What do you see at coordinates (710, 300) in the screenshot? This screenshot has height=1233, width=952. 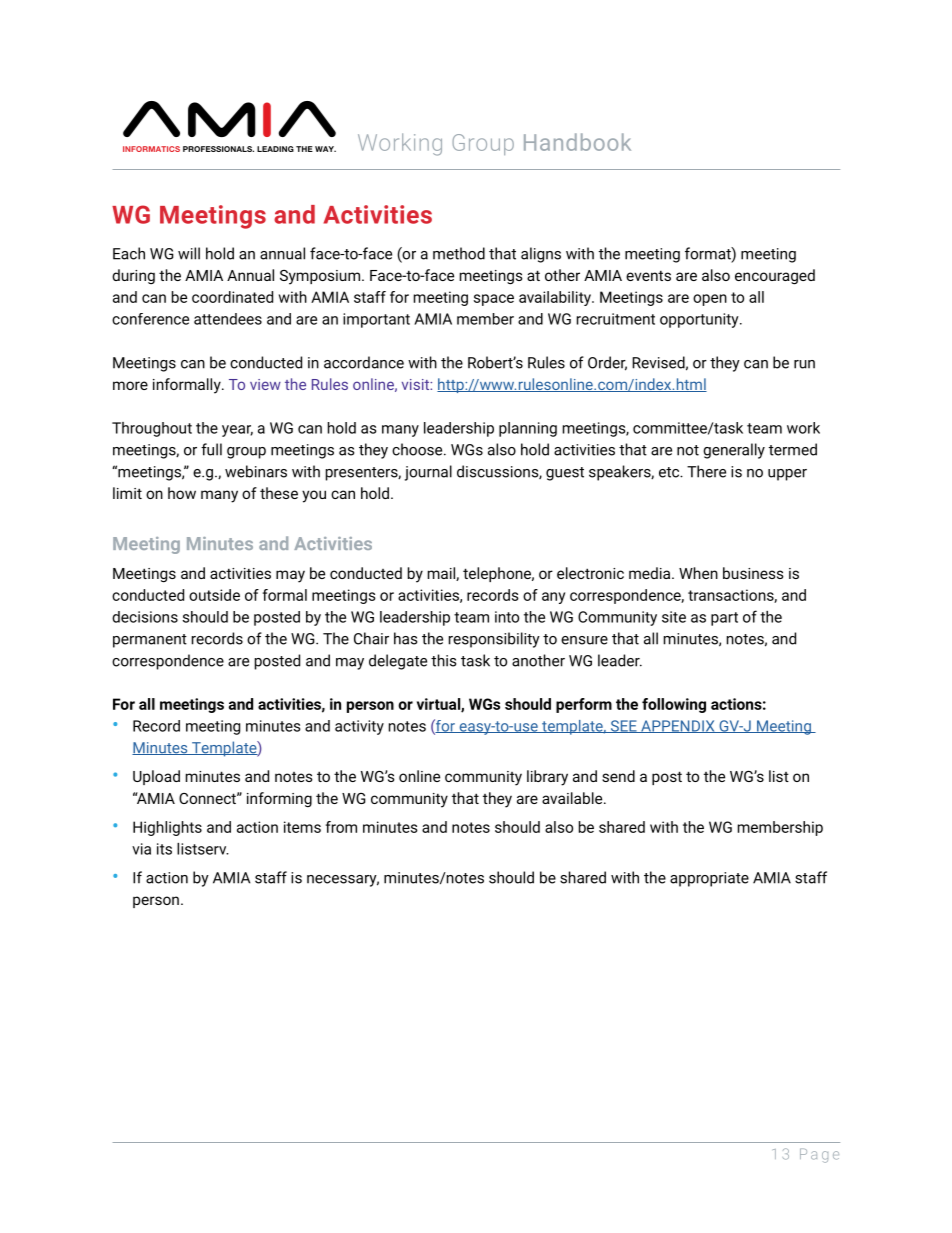 I see `open` at bounding box center [710, 300].
